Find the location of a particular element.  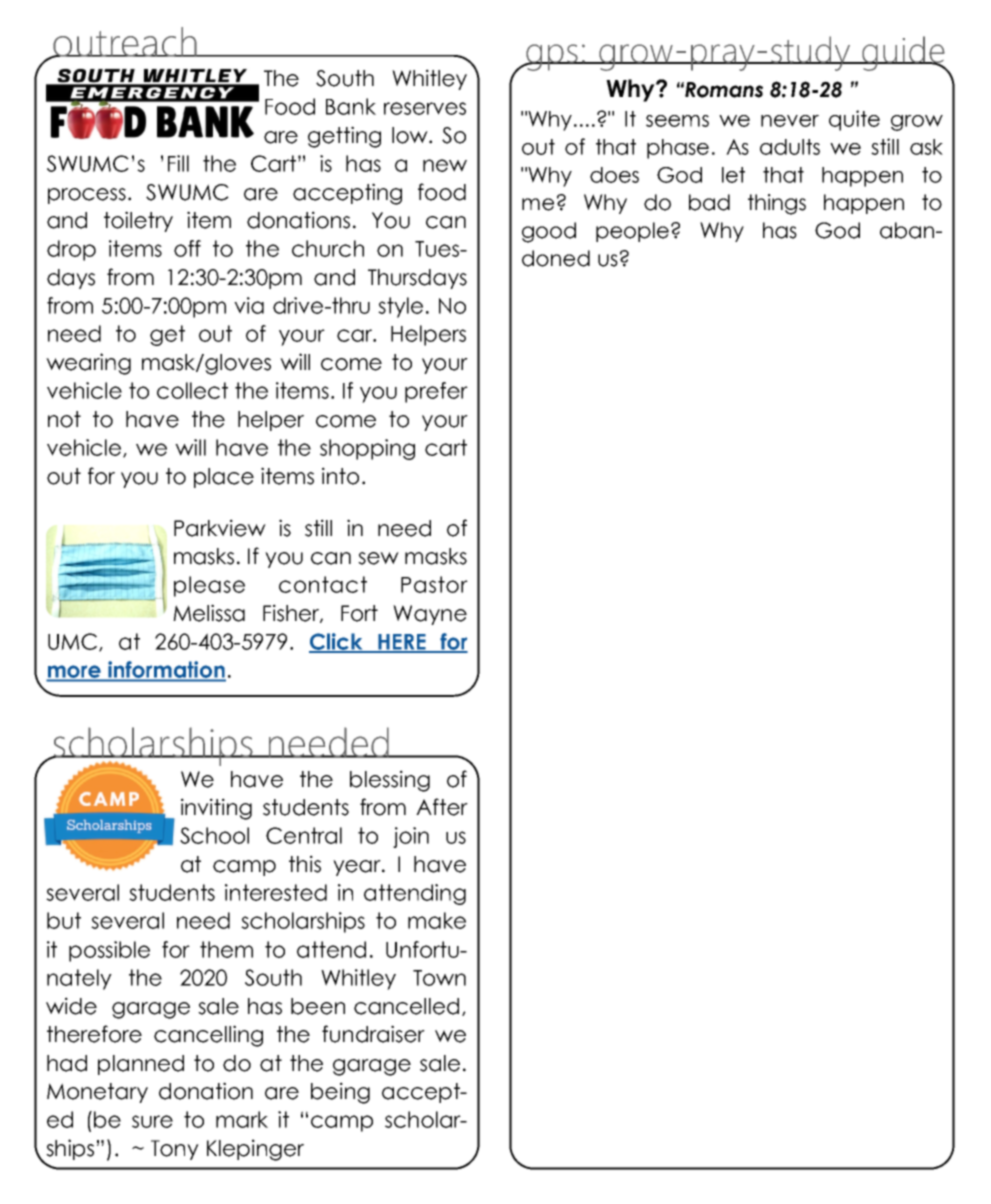

things is located at coordinates (777, 204).
